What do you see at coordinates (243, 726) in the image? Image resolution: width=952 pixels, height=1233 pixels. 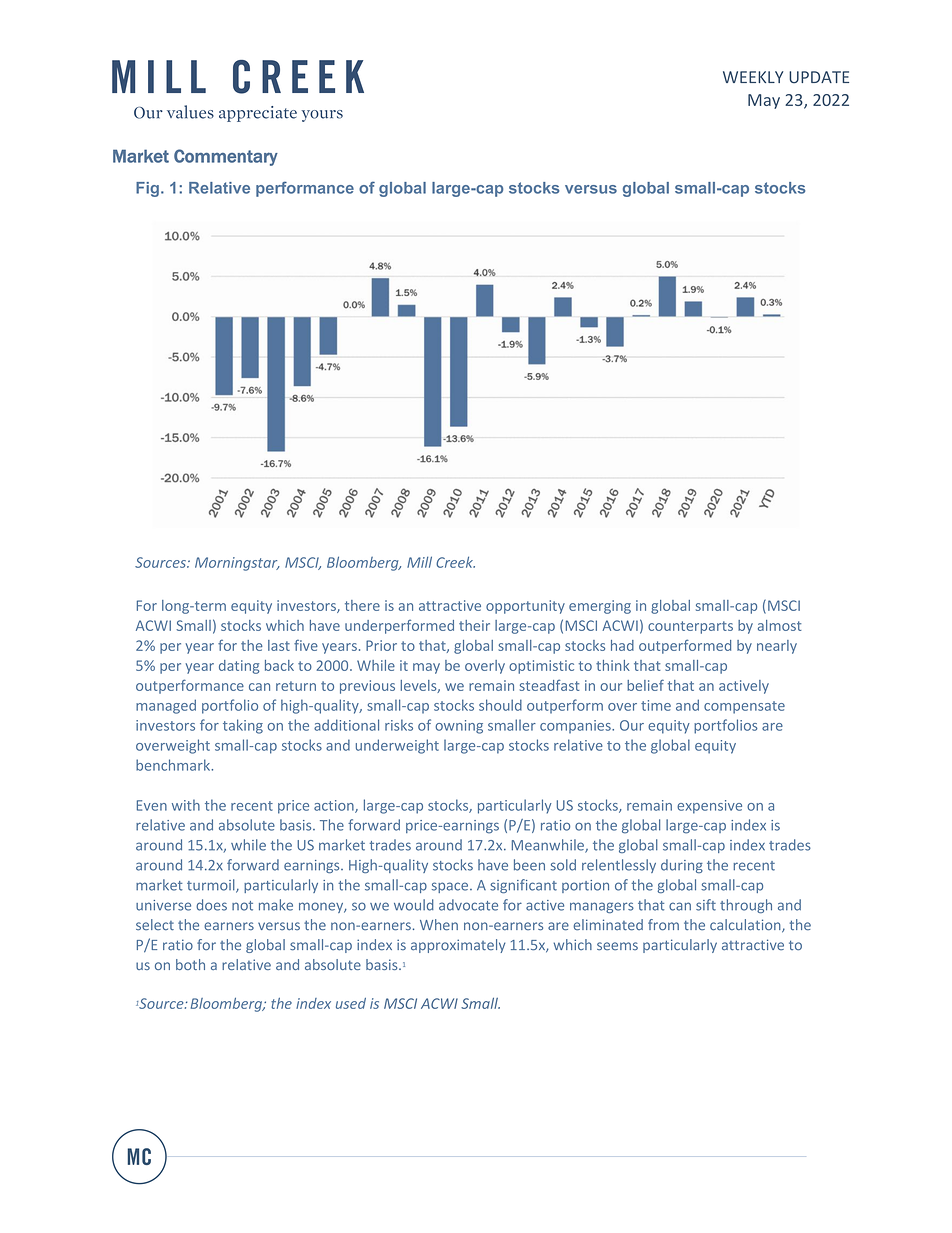 I see `taking` at bounding box center [243, 726].
